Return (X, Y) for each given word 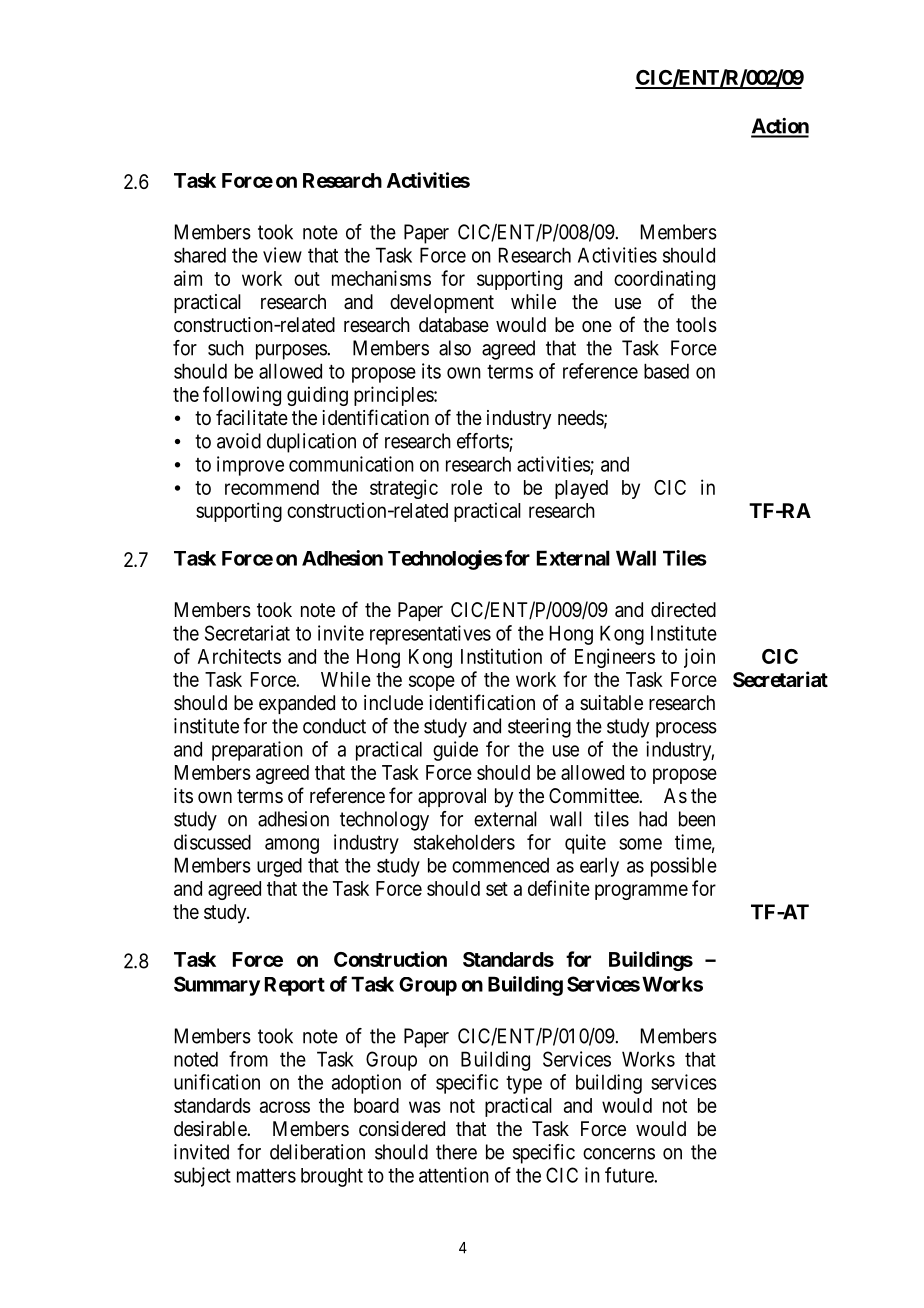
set (497, 889)
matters (266, 1176)
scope (432, 683)
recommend (272, 487)
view (282, 255)
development (442, 303)
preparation (257, 751)
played (581, 489)
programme (641, 892)
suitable (611, 702)
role (466, 487)
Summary (217, 986)
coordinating (664, 280)
